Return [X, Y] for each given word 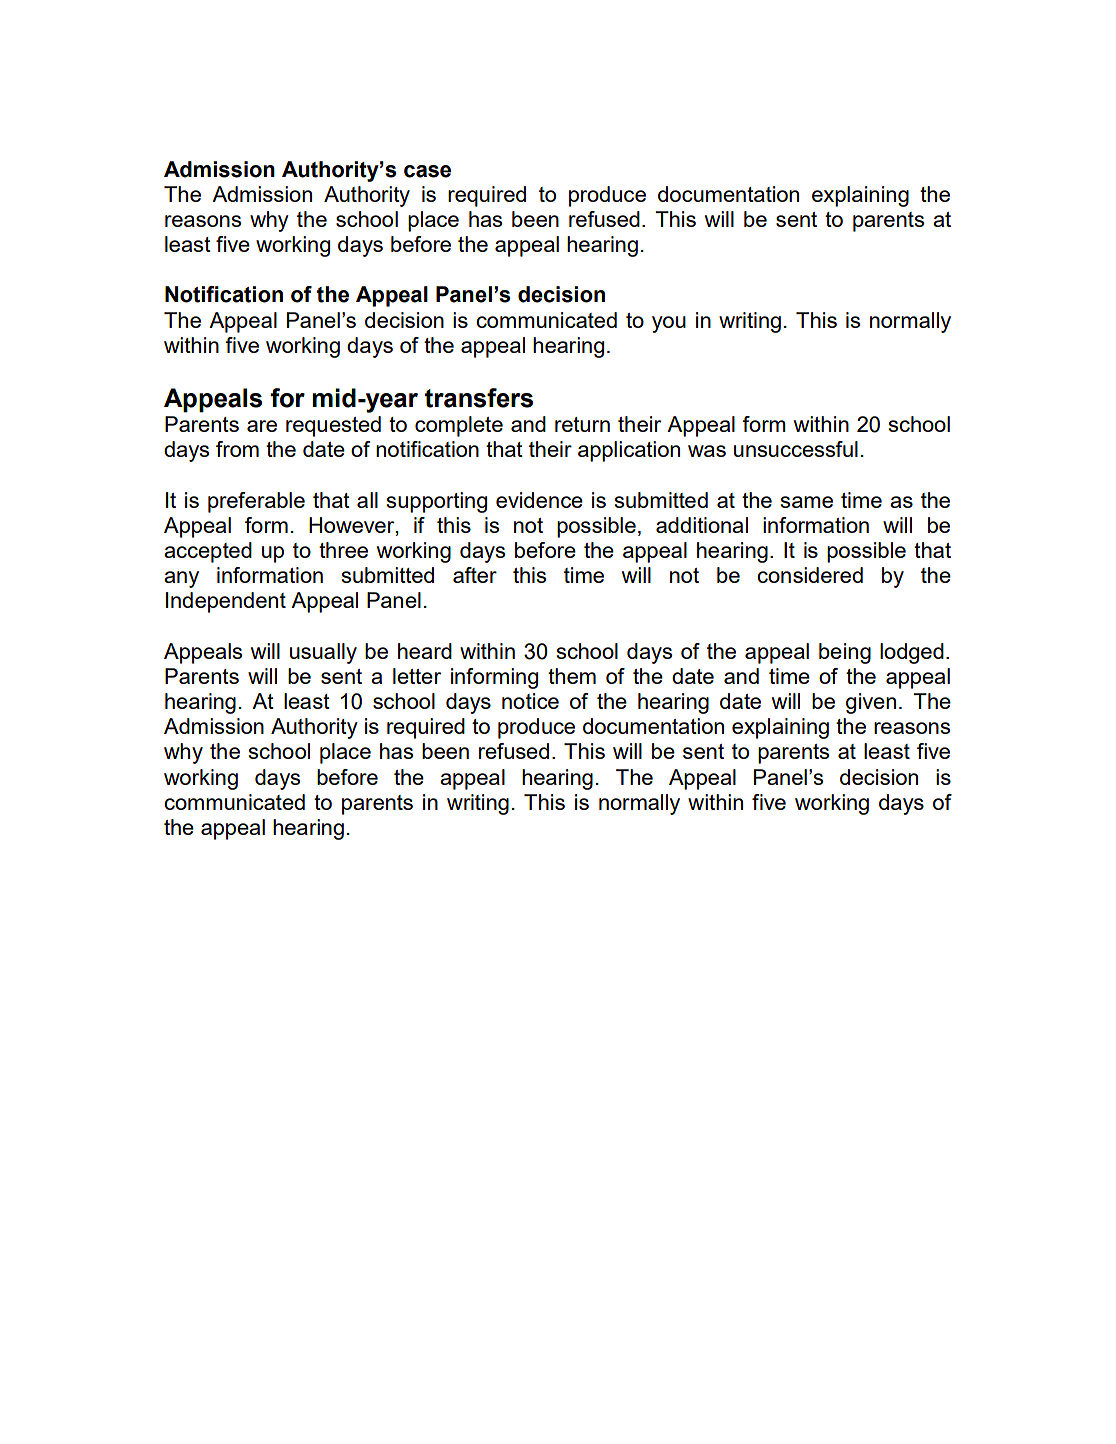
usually [323, 653]
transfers [479, 398]
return [582, 424]
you [669, 324]
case [427, 171]
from [237, 449]
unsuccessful [796, 449]
